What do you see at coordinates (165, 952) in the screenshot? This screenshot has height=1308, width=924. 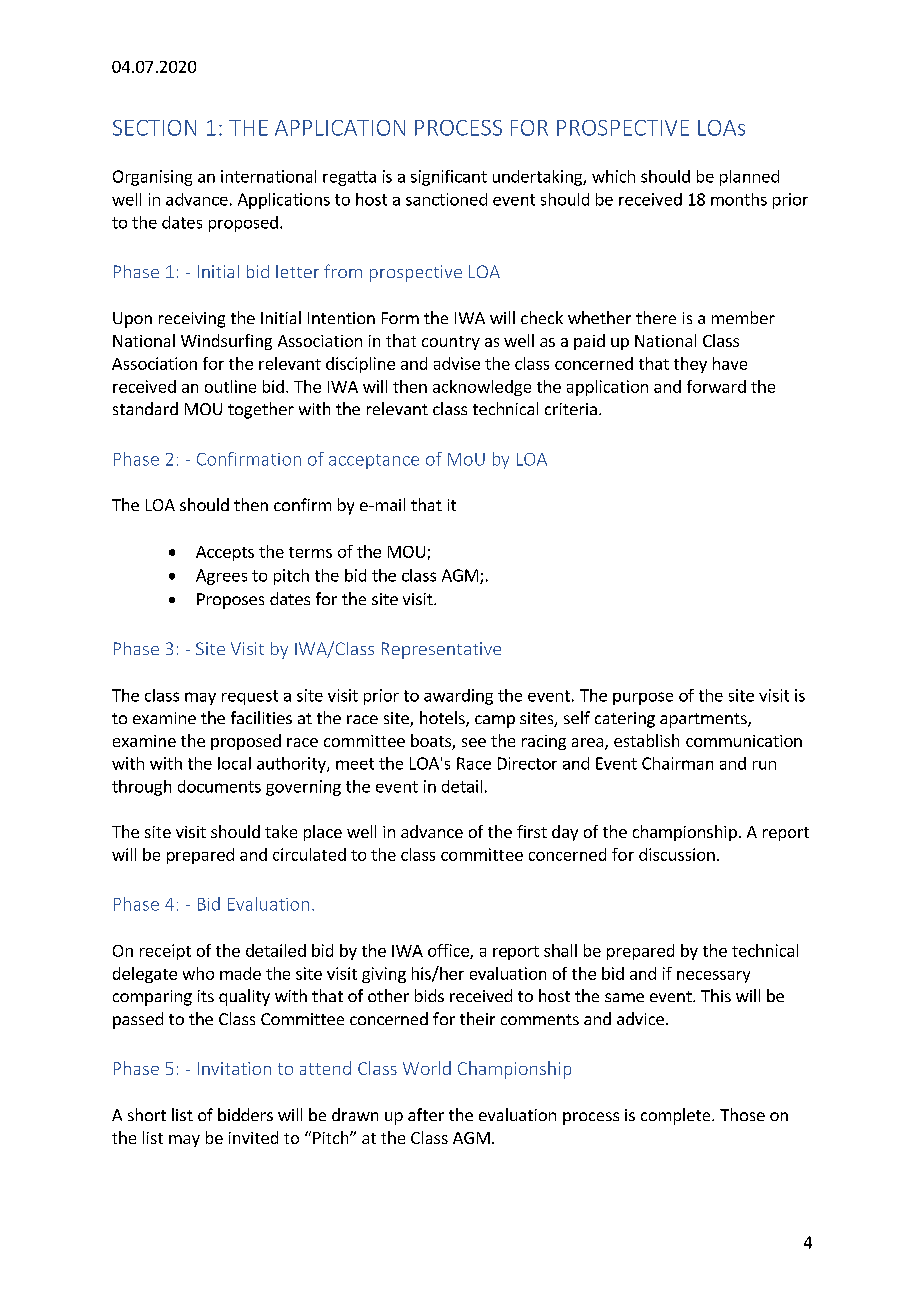 I see `receipt` at bounding box center [165, 952].
